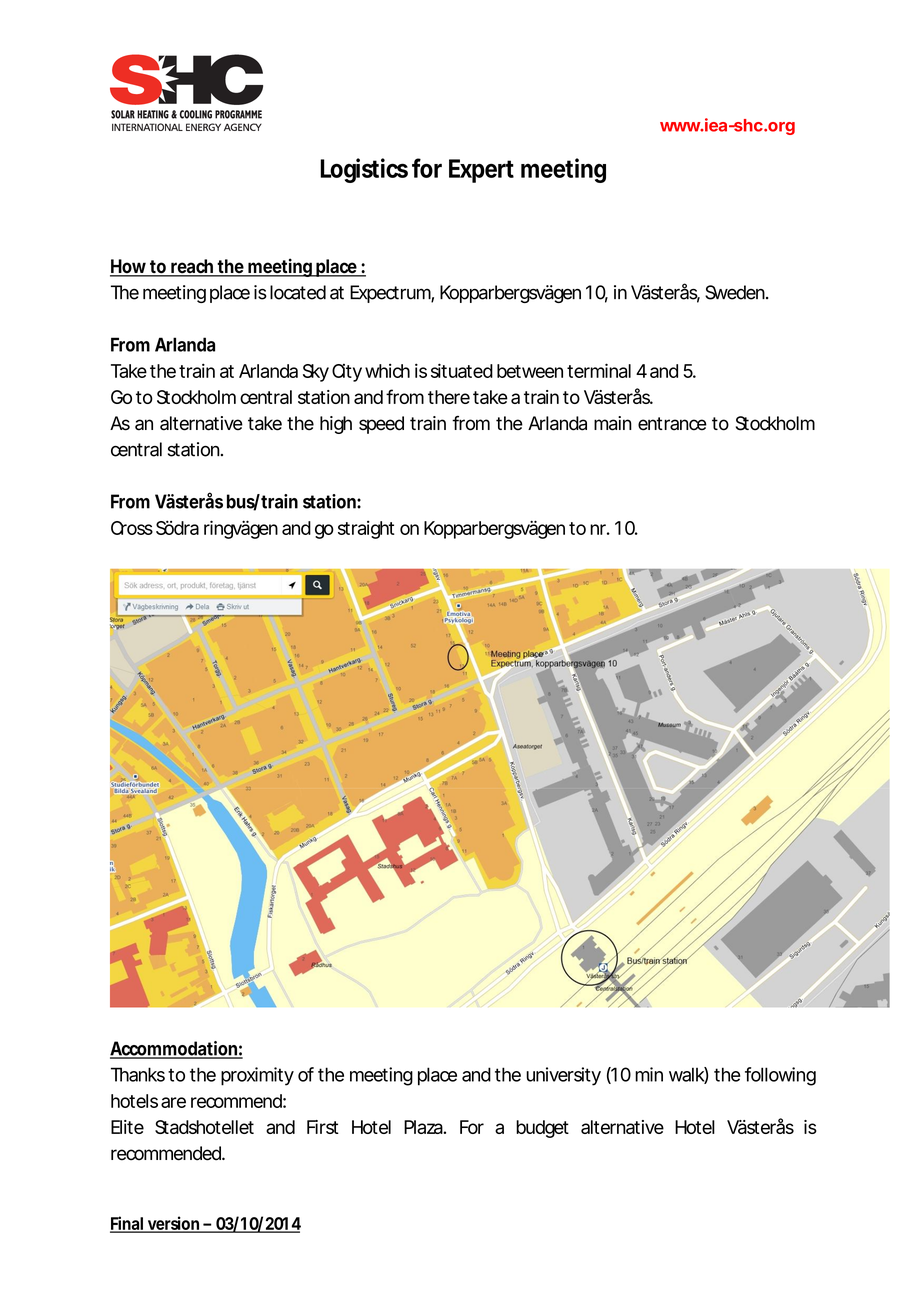 Image resolution: width=924 pixels, height=1308 pixels. Describe the element at coordinates (542, 1129) in the screenshot. I see `budget` at that location.
